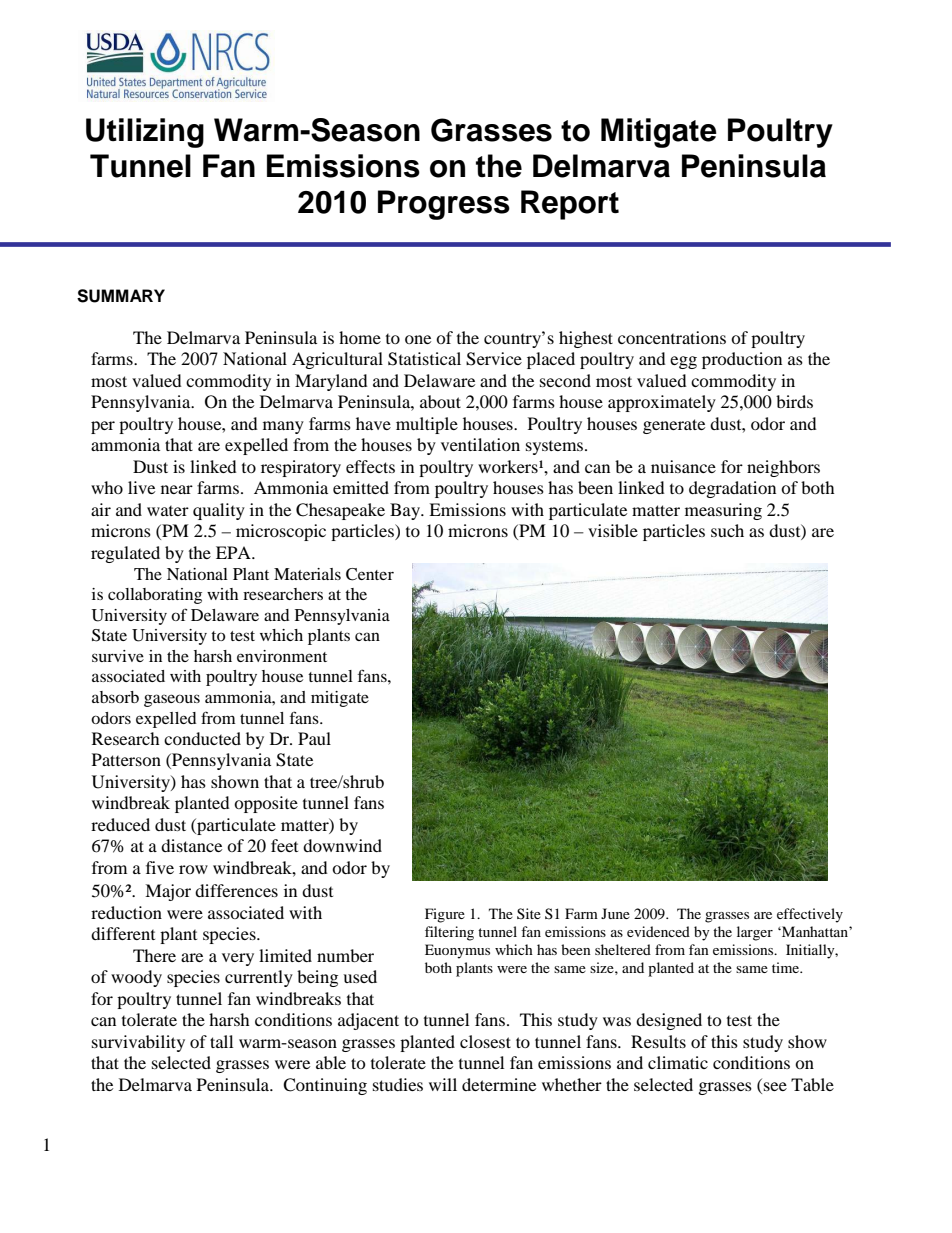 The width and height of the image is (952, 1233). Describe the element at coordinates (202, 738) in the image. I see `conducted` at that location.
